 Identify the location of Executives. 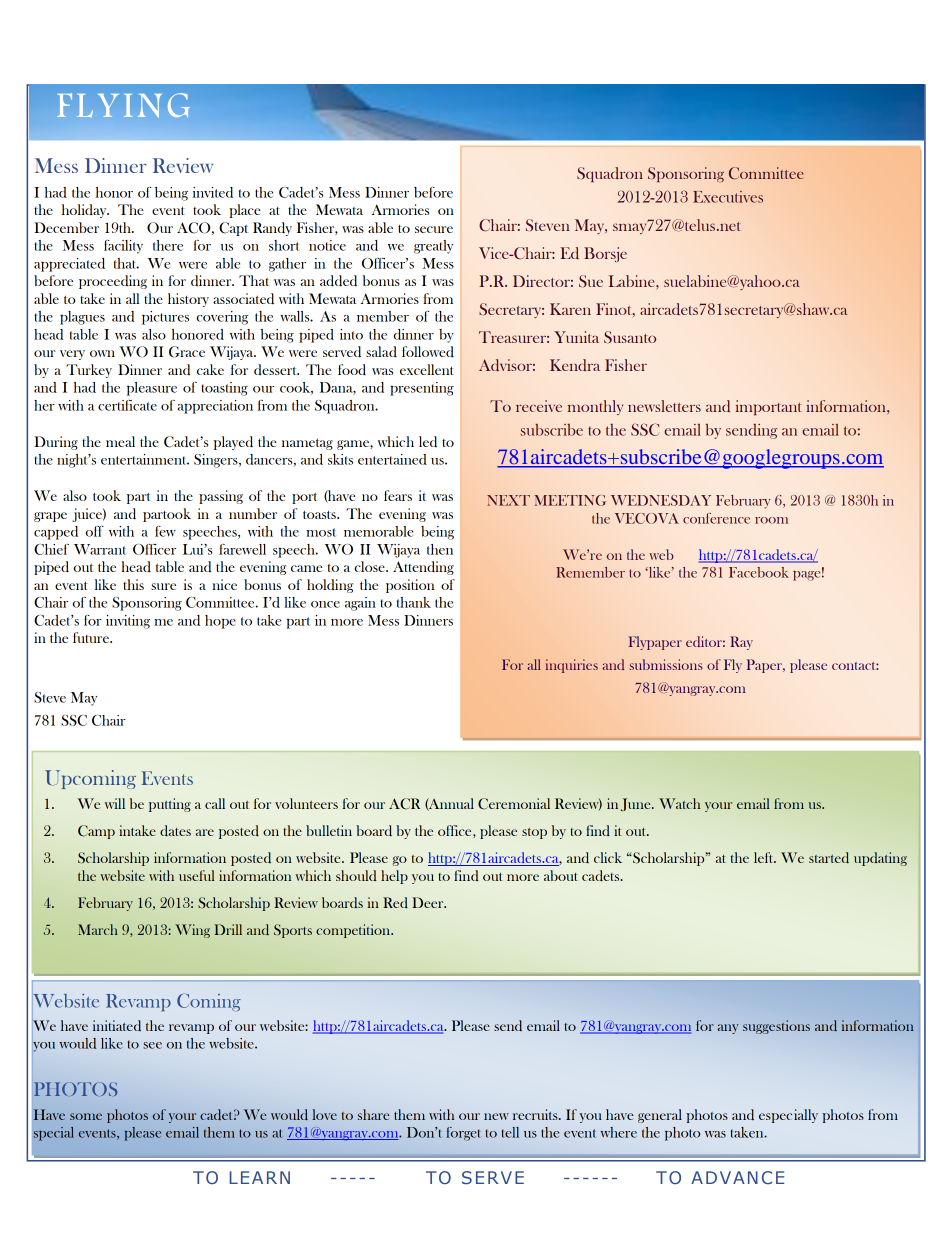
(728, 197).
